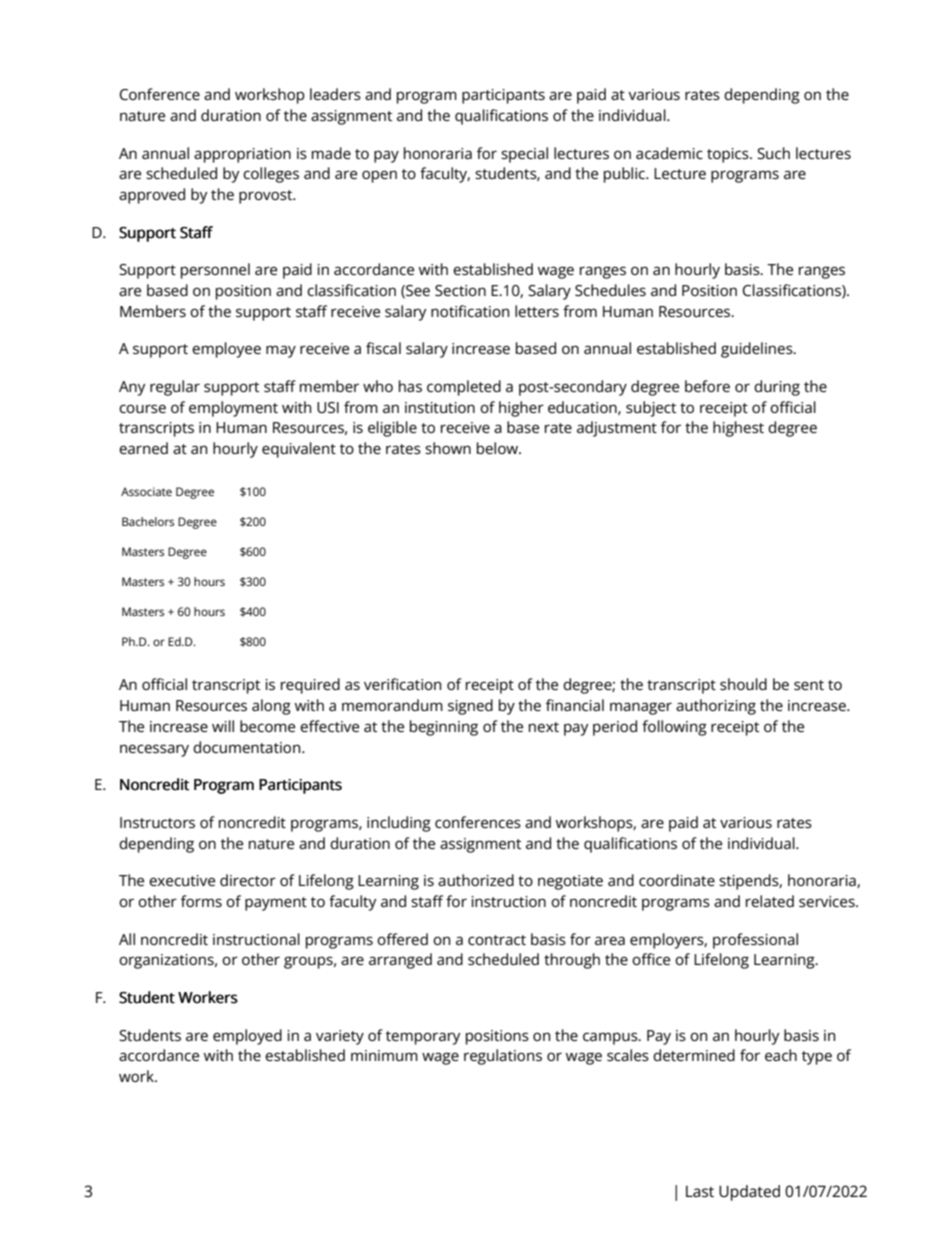  Describe the element at coordinates (242, 155) in the document. I see `appropriation` at that location.
